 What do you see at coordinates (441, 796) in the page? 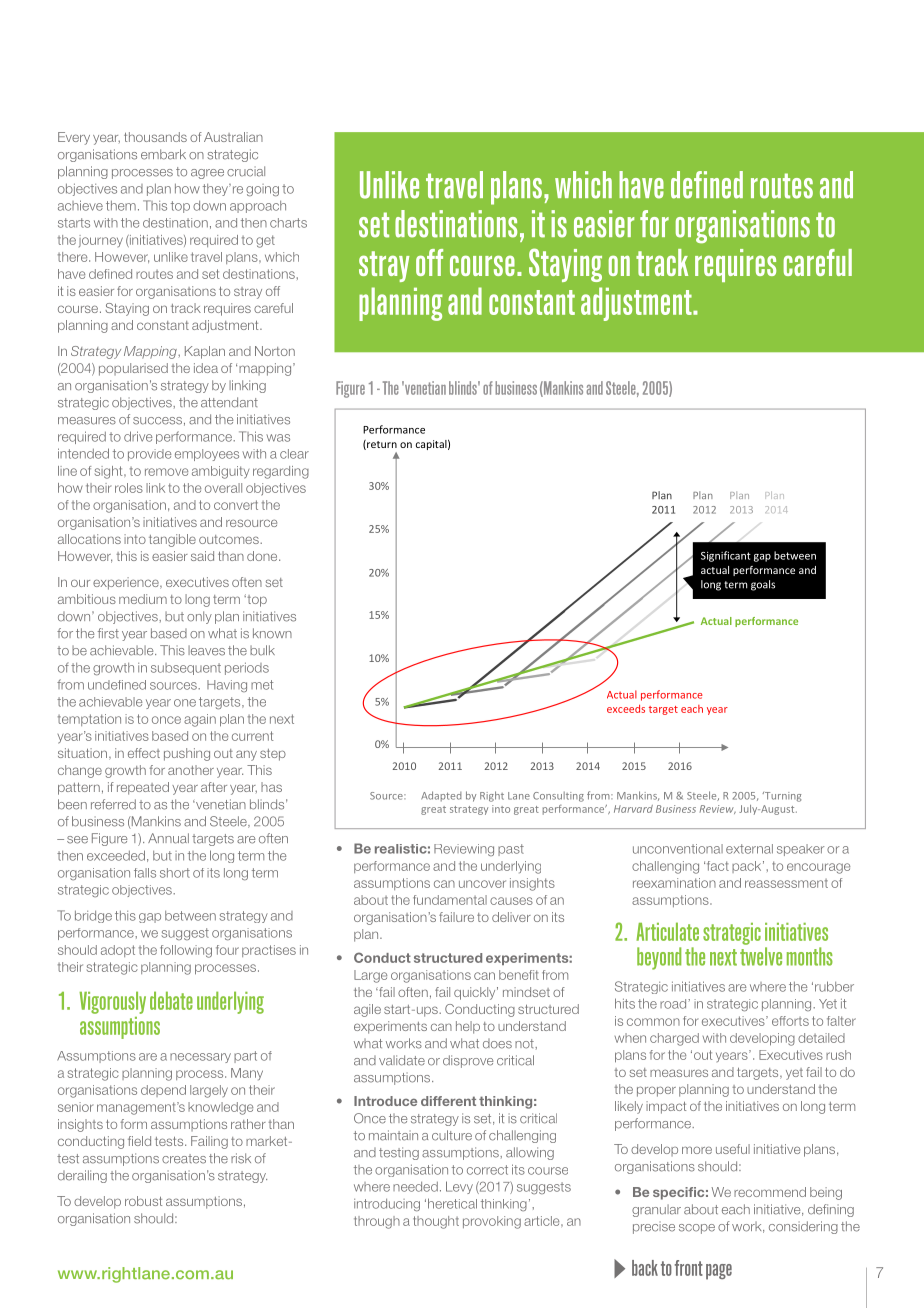
I see `Adapted` at bounding box center [441, 796].
